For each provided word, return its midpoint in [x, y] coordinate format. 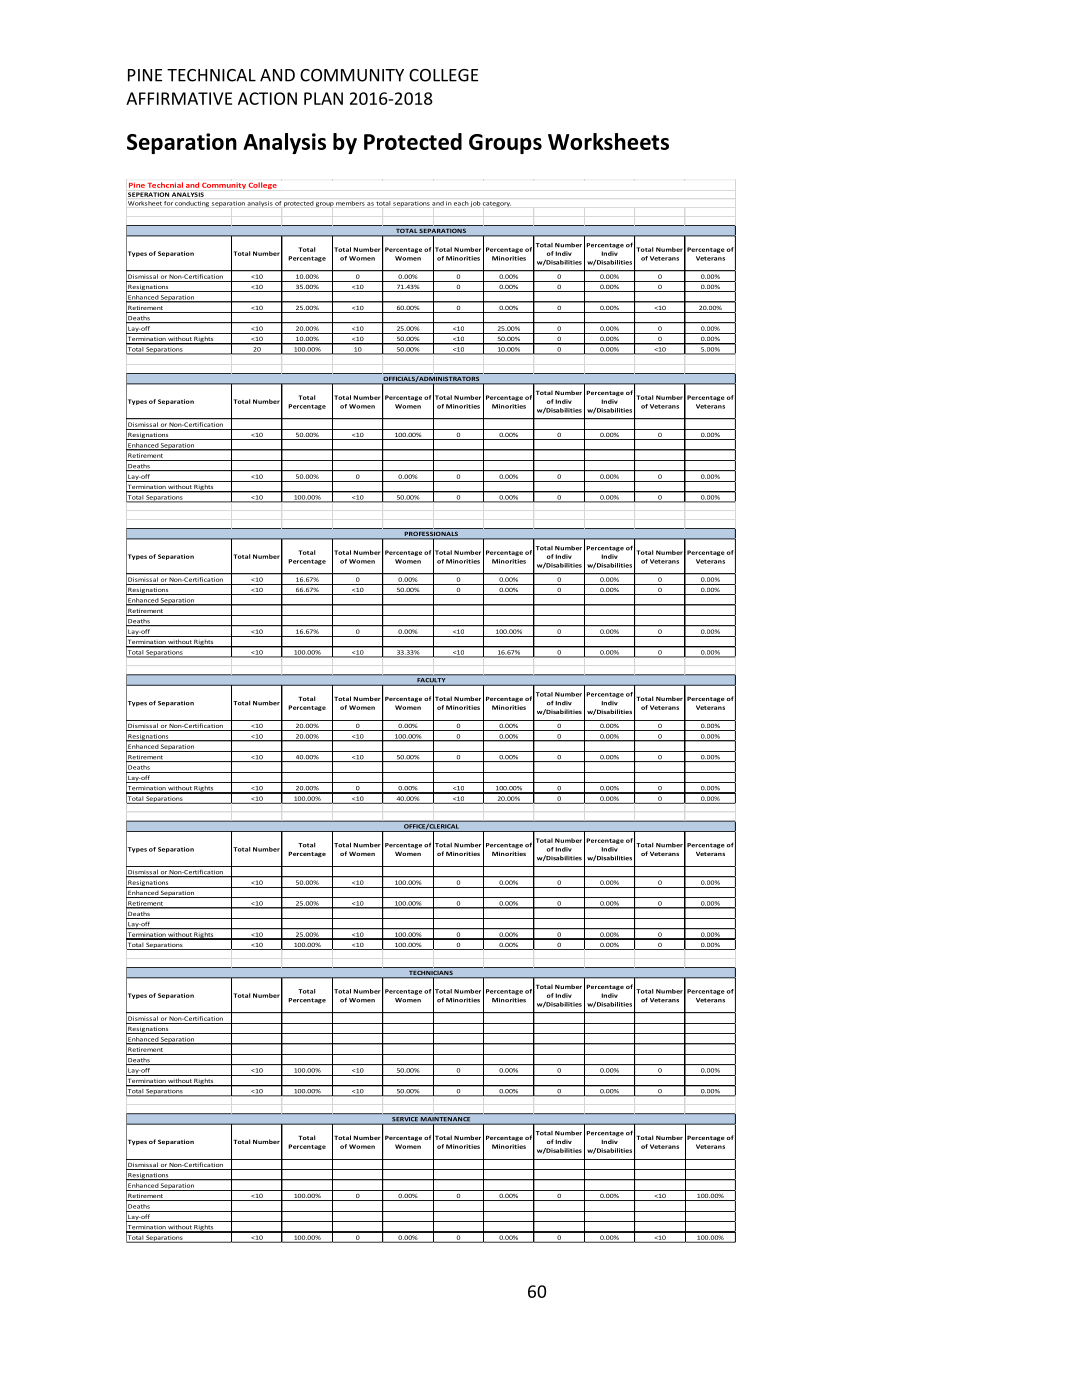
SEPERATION [148, 194]
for [168, 203]
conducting [192, 204]
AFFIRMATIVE [179, 98]
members [350, 203]
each [461, 203]
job [475, 204]
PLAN [323, 98]
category [497, 204]
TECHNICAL [211, 75]
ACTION [267, 98]
